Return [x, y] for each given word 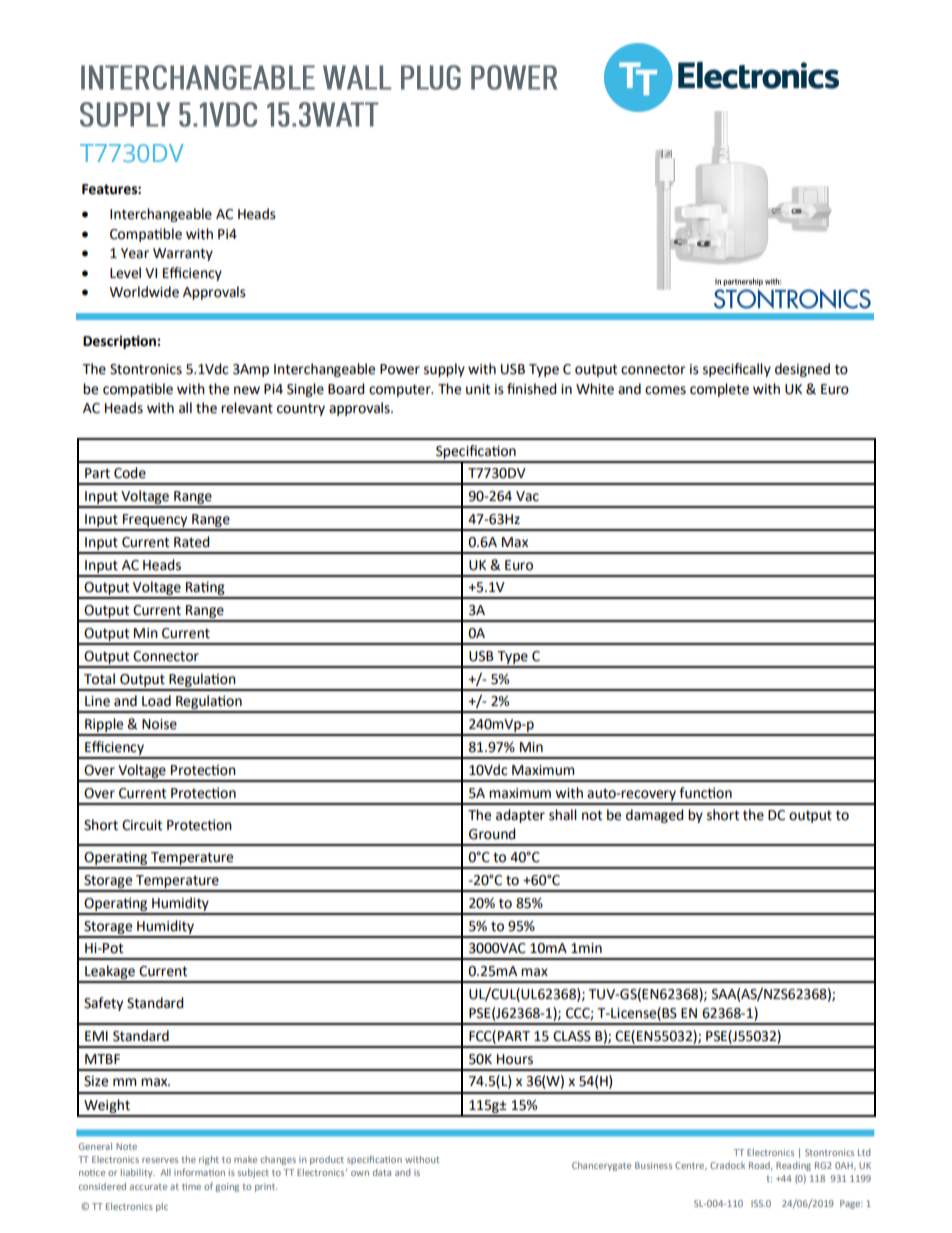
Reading [793, 1166]
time [191, 1186]
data [382, 1172]
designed [802, 370]
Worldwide [144, 292]
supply [444, 370]
